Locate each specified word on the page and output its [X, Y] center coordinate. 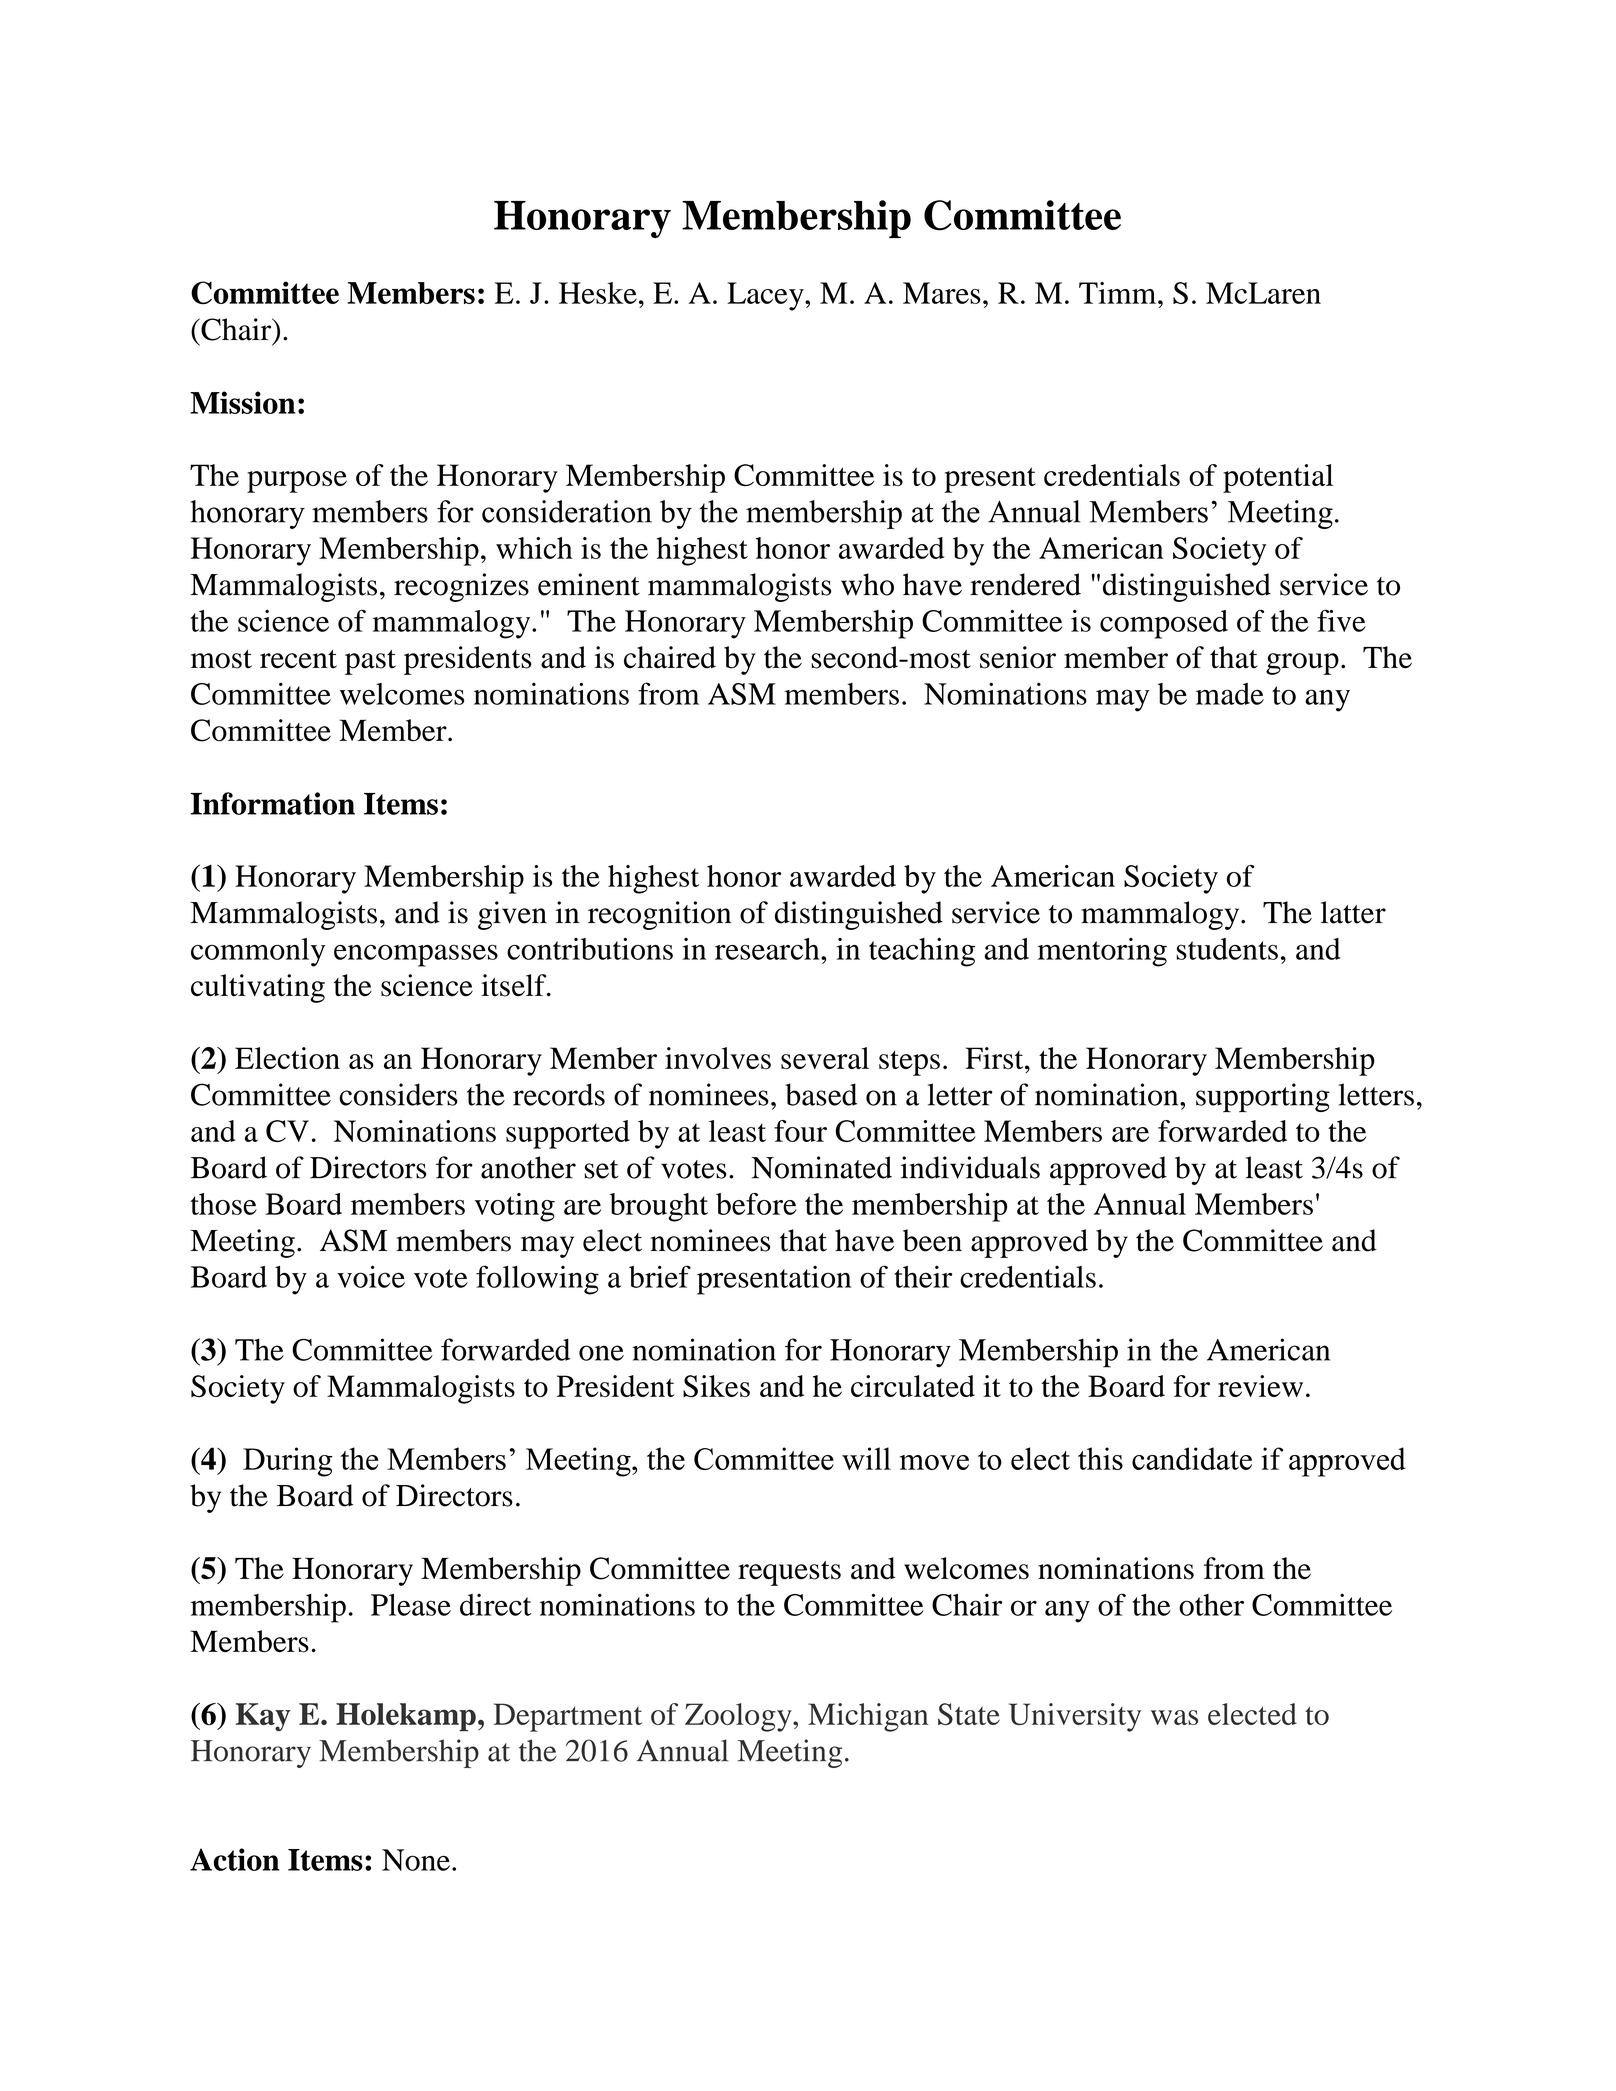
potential [1278, 478]
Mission [242, 402]
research [768, 949]
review [1260, 1386]
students [1227, 949]
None [416, 1860]
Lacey [766, 296]
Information [273, 803]
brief [660, 1276]
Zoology [739, 1717]
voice [371, 1276]
